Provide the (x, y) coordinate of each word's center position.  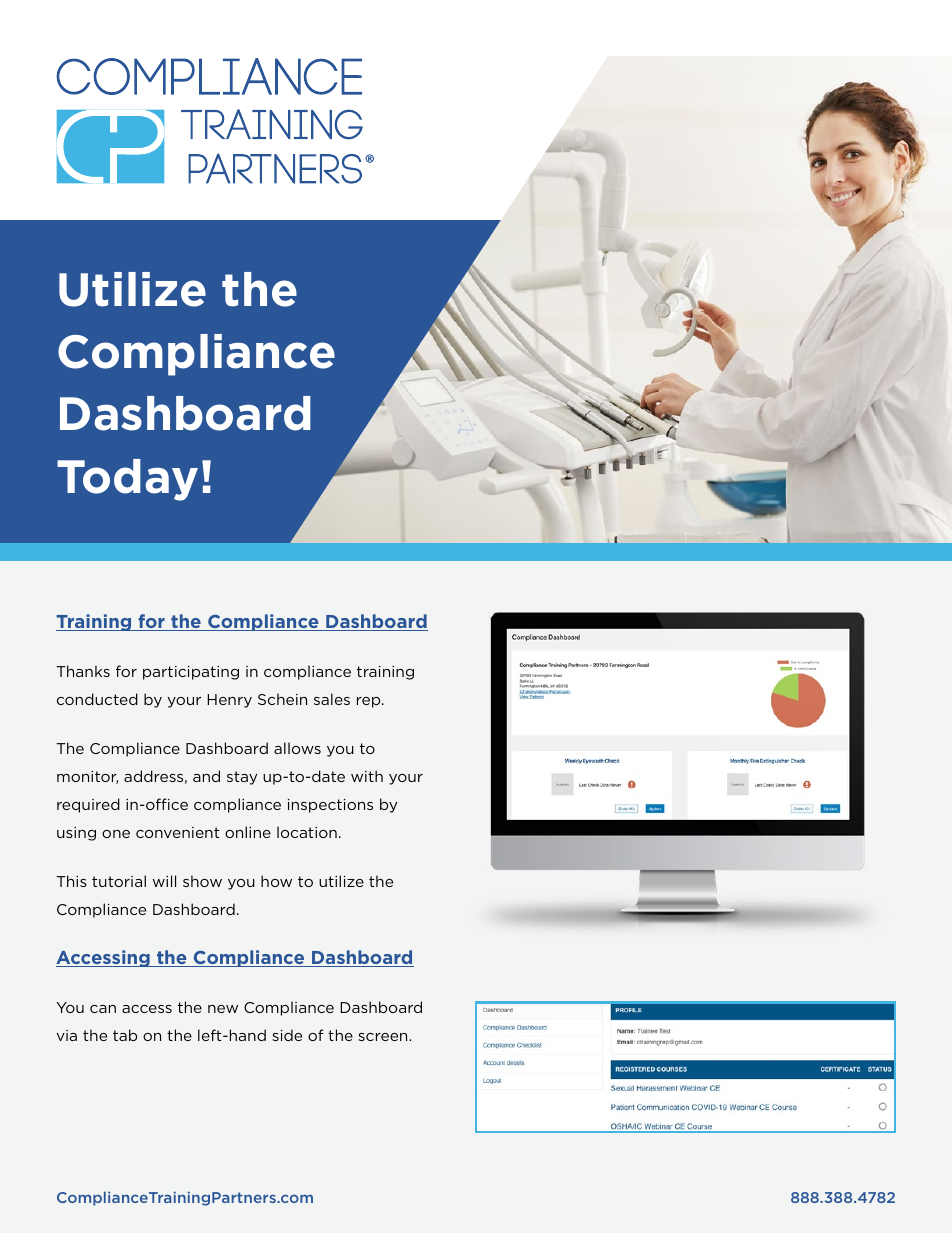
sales (332, 699)
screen (384, 1037)
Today (127, 480)
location (307, 832)
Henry (229, 701)
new (223, 1009)
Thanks (83, 671)
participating (191, 673)
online (248, 832)
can (103, 1009)
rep (370, 702)
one (116, 834)
